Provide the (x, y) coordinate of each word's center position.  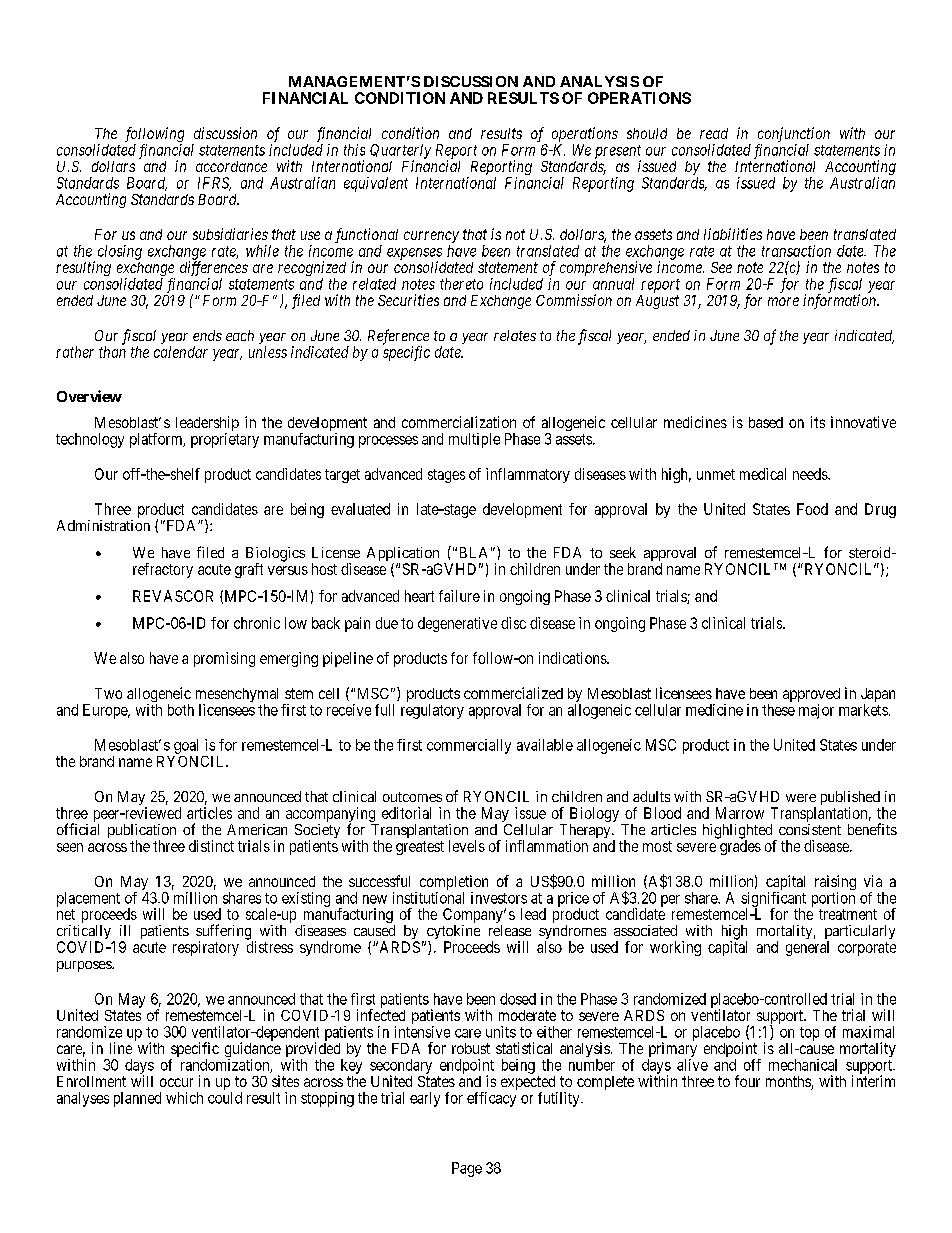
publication (142, 832)
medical (763, 474)
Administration (103, 525)
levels (467, 846)
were (801, 798)
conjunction (794, 136)
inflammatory (528, 475)
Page (467, 1169)
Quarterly (400, 152)
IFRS (214, 184)
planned (137, 1099)
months (789, 1083)
